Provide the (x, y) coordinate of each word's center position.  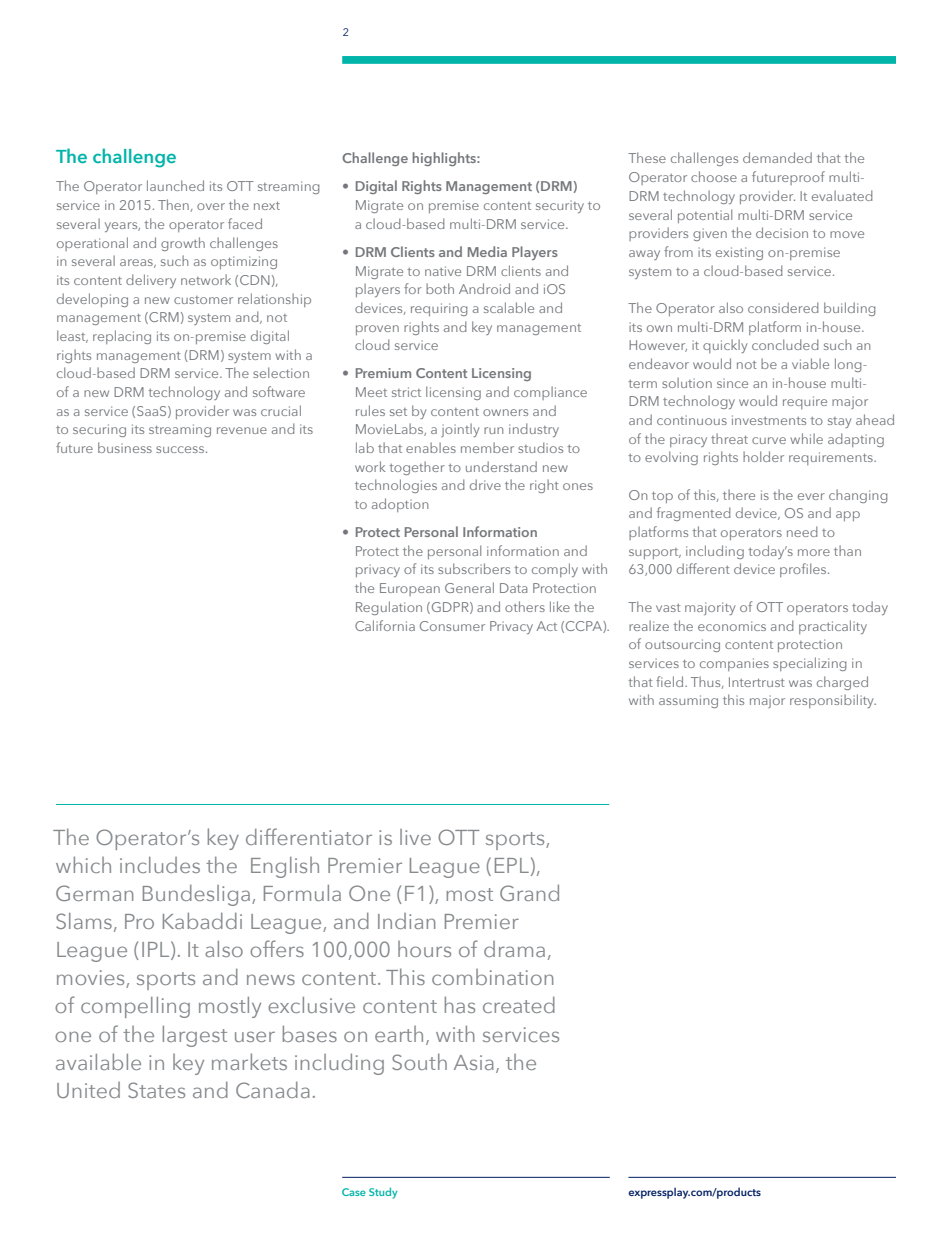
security (560, 206)
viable (810, 363)
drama (514, 949)
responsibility (833, 701)
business (125, 447)
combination (492, 977)
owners (505, 412)
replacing (122, 337)
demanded (777, 157)
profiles (804, 570)
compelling (135, 1007)
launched (175, 185)
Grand (529, 892)
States (156, 1090)
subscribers (474, 568)
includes (160, 865)
